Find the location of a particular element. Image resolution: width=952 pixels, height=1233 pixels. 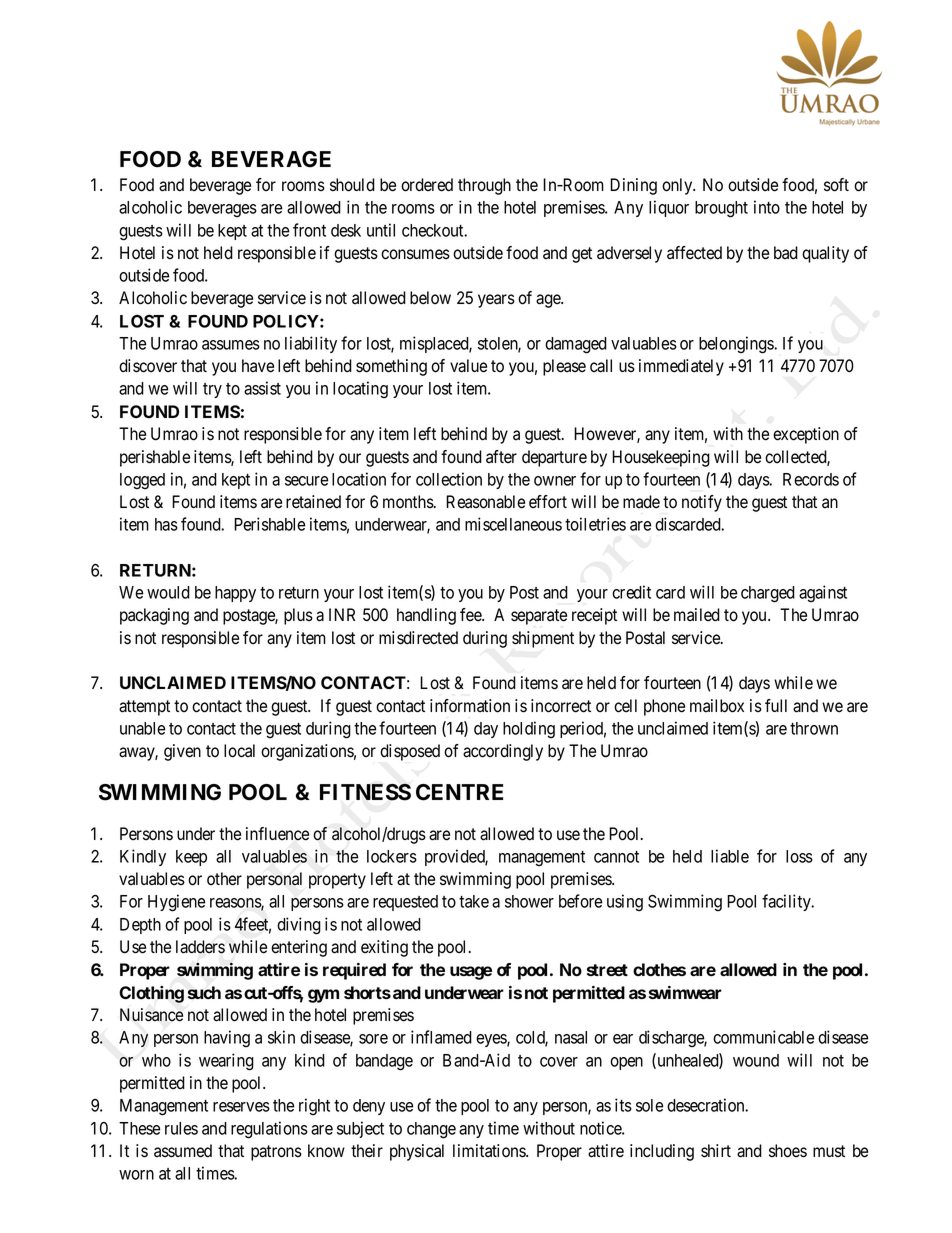

has is located at coordinates (166, 524).
